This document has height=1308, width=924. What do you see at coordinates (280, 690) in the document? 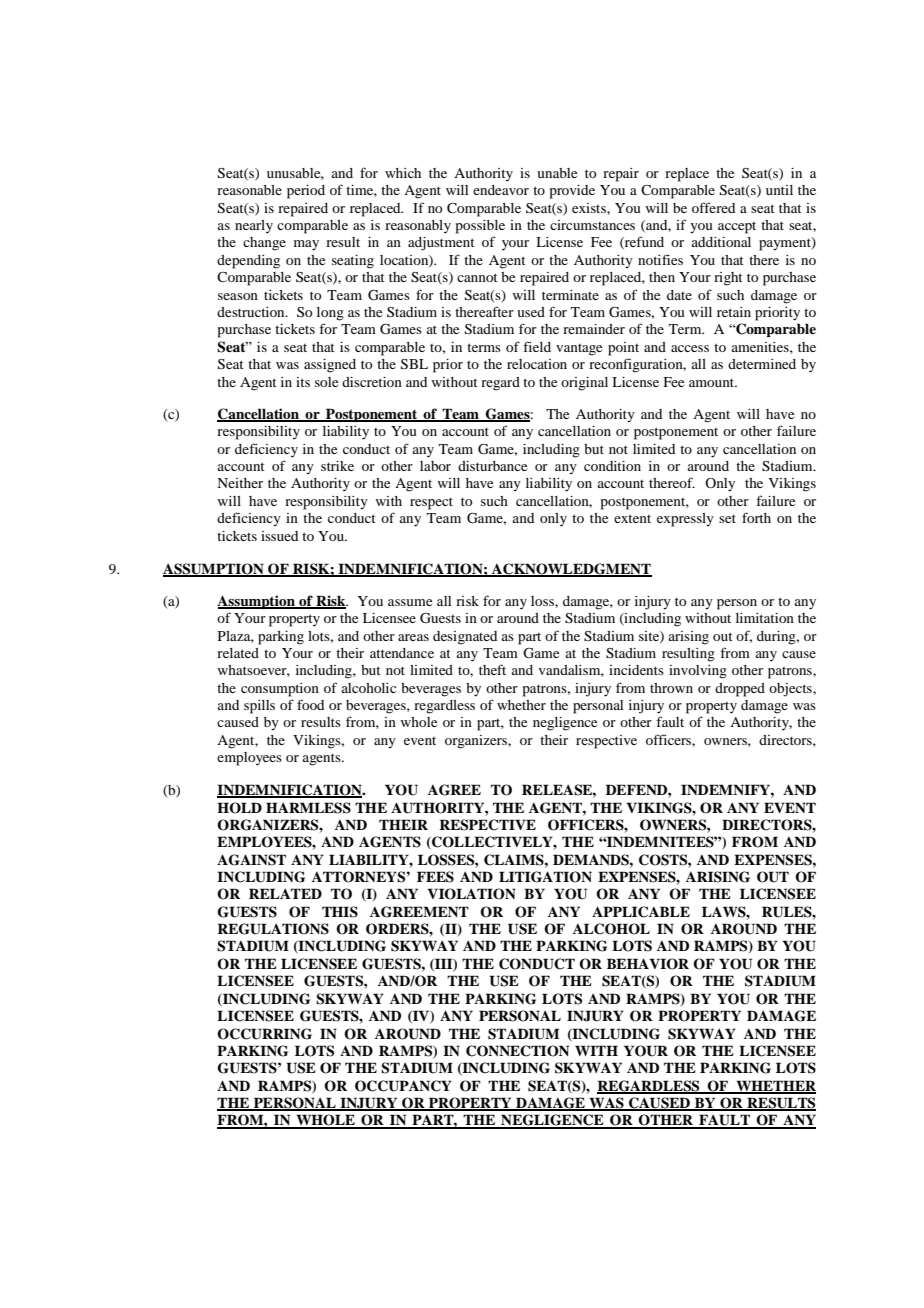
I see `consumption` at bounding box center [280, 690].
